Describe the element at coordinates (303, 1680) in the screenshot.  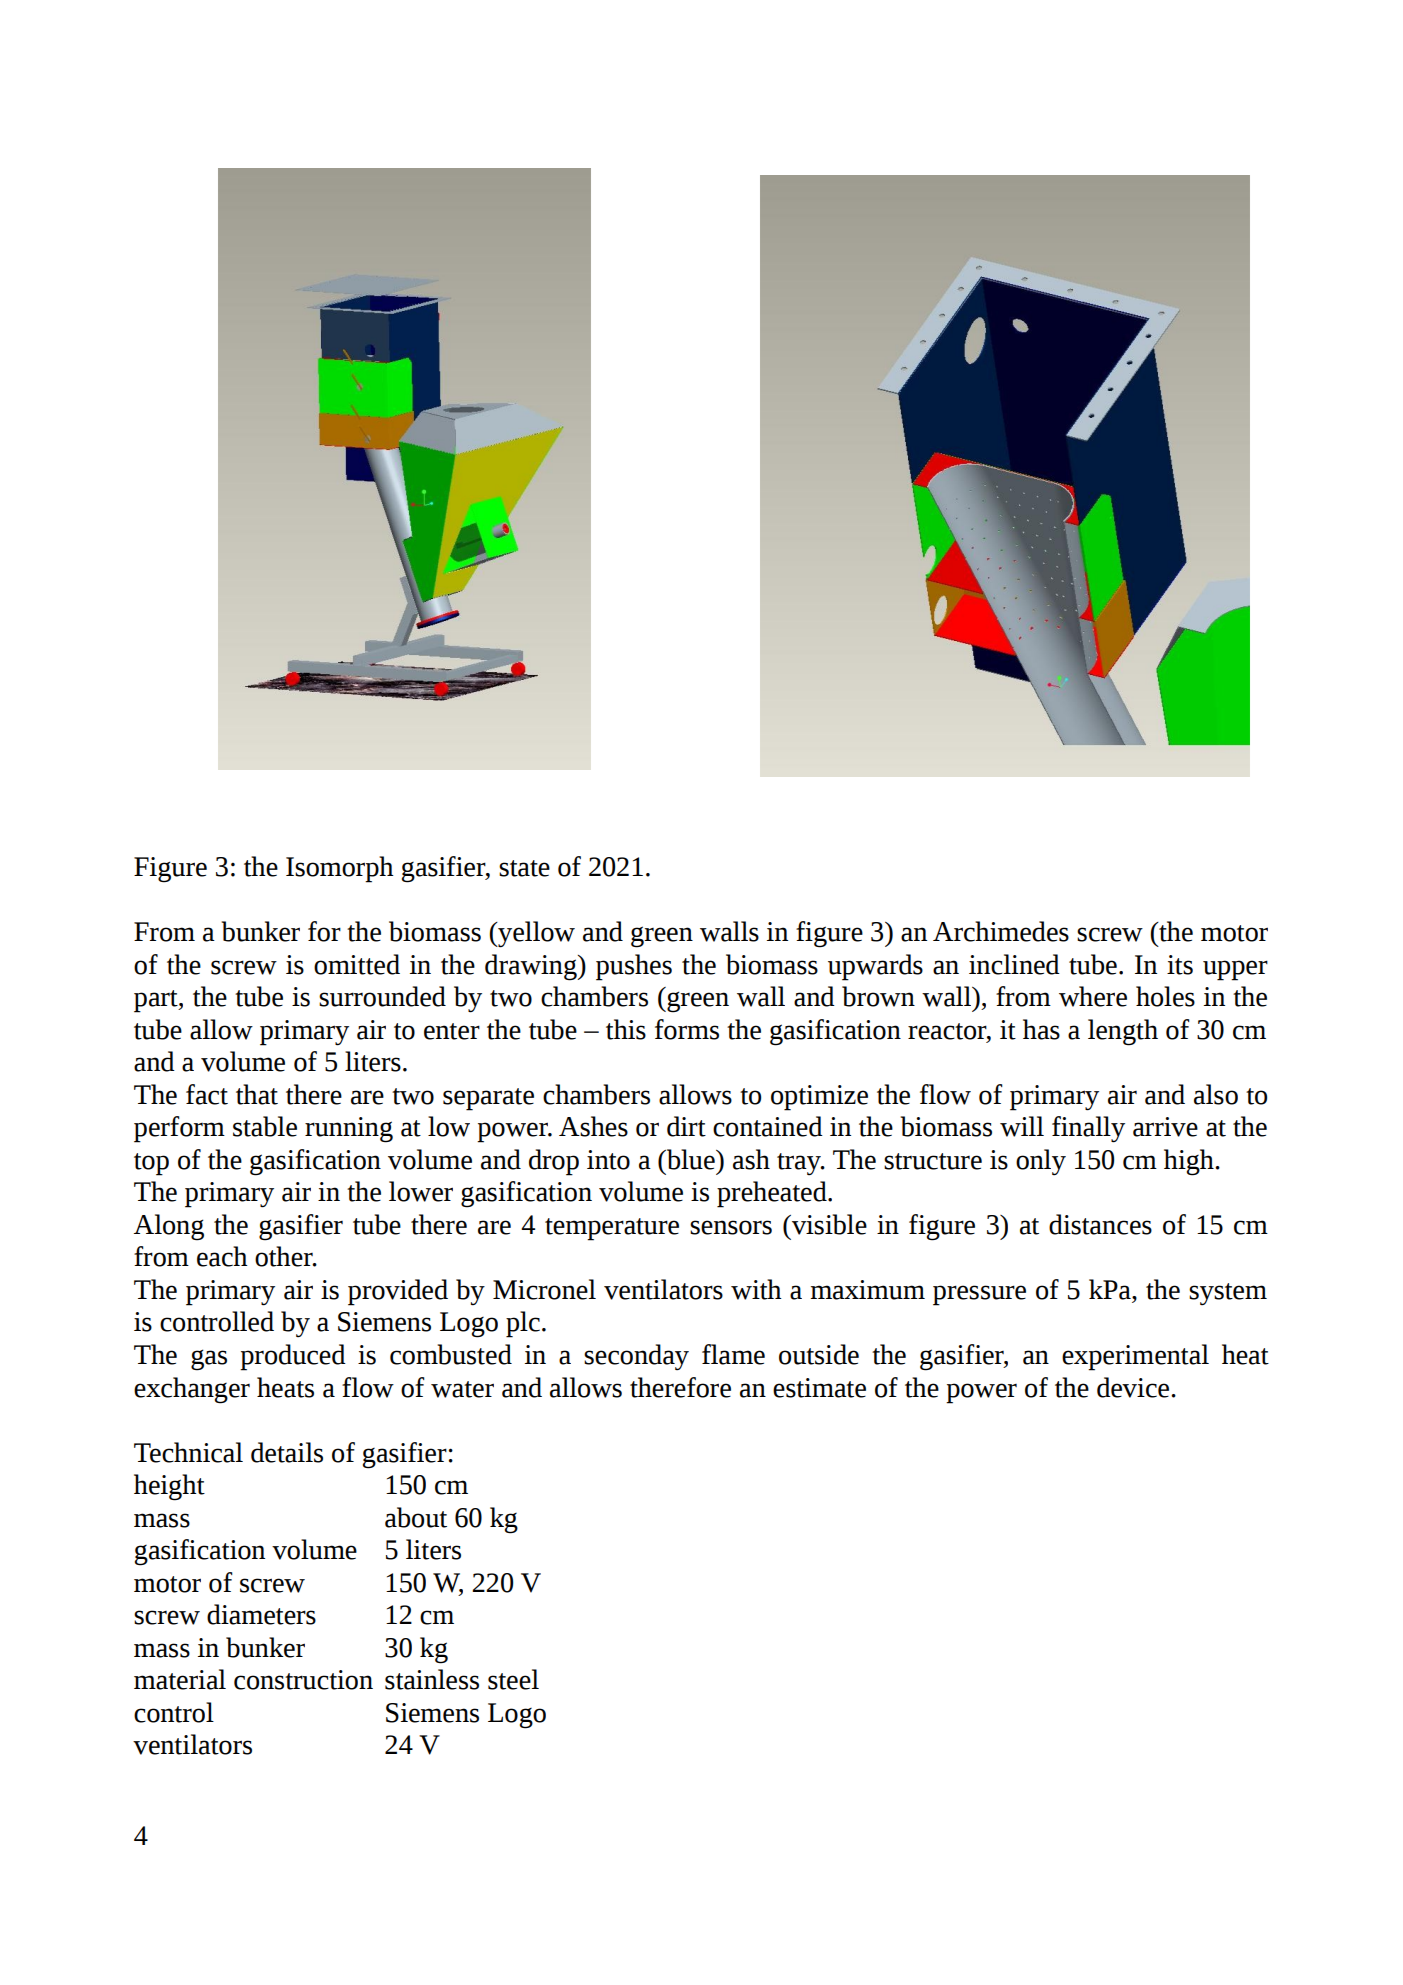
I see `construction` at that location.
